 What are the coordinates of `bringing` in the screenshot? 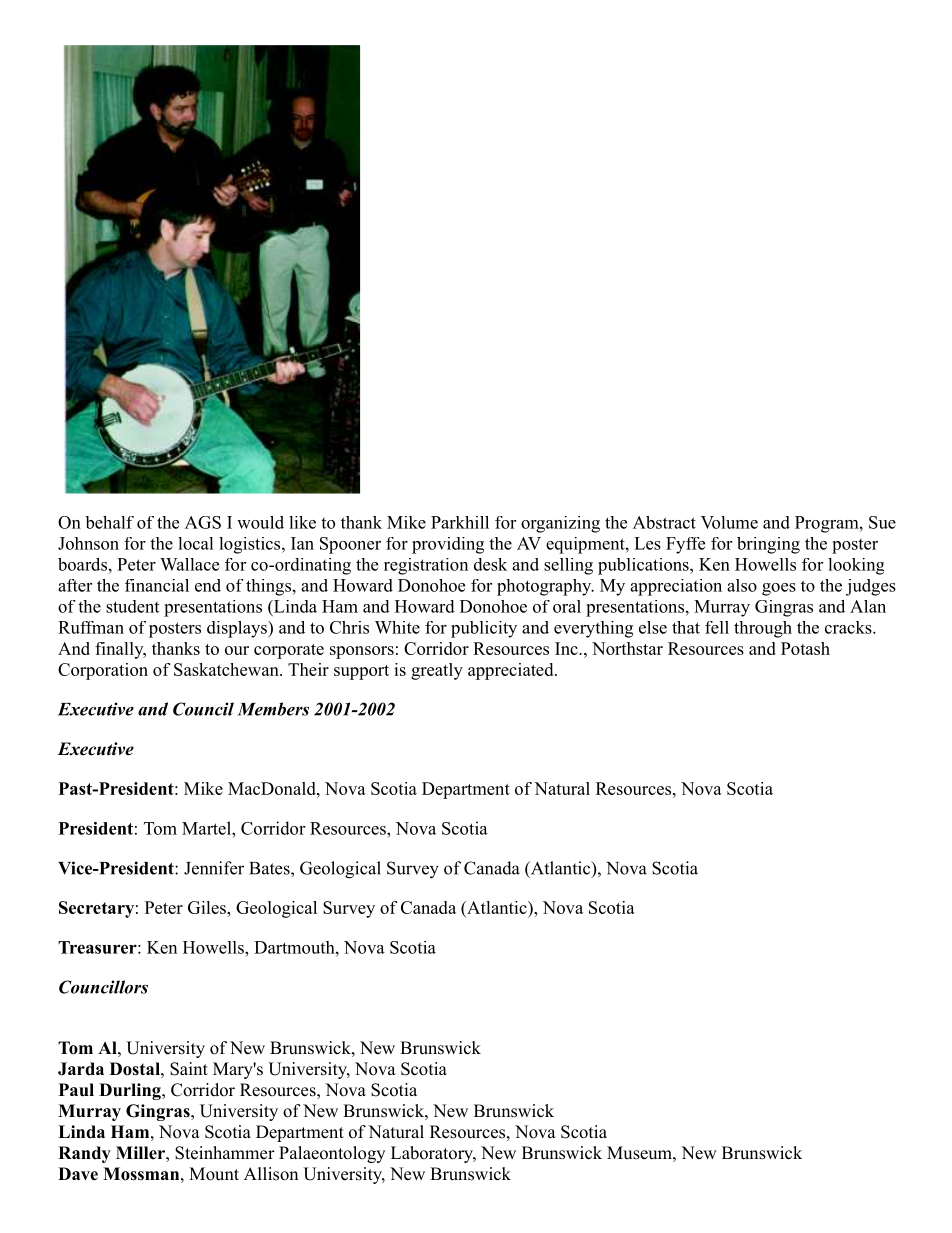 It's located at (768, 545).
